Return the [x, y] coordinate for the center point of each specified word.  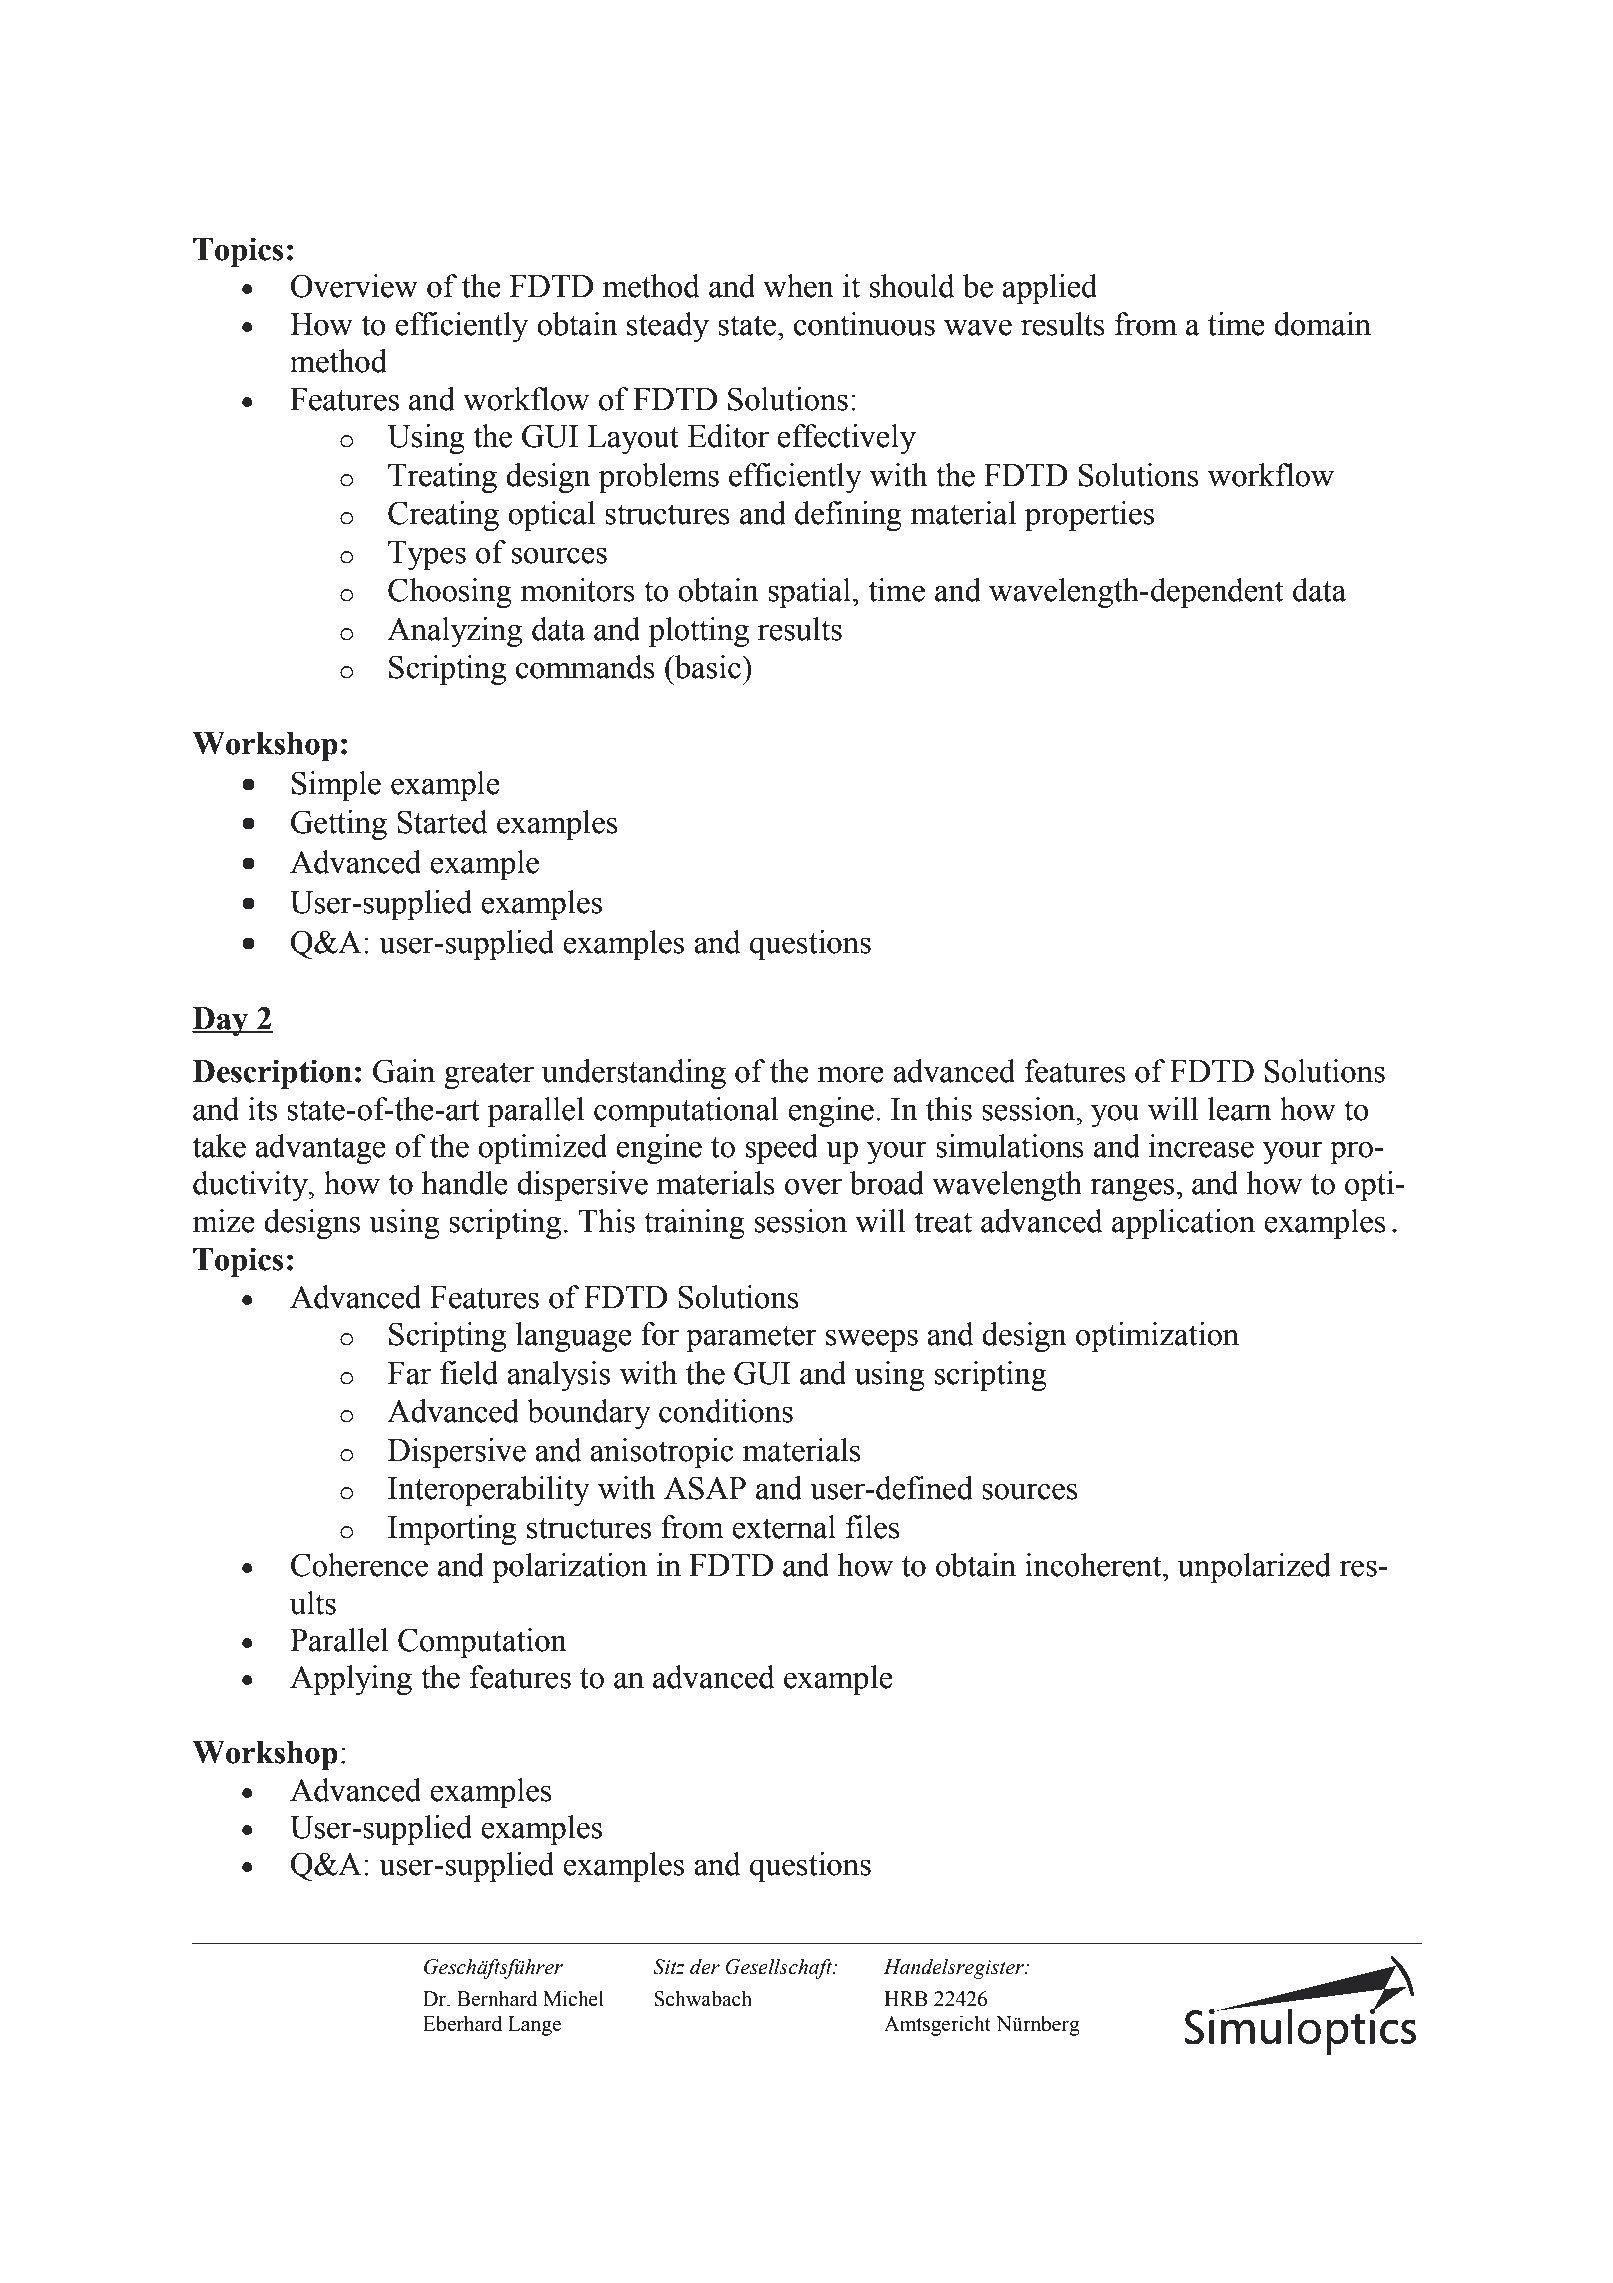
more [850, 1074]
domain [1322, 324]
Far [409, 1373]
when [798, 286]
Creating [443, 516]
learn [1240, 1109]
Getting [339, 825]
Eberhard [462, 2024]
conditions [726, 1411]
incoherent [1094, 1565]
